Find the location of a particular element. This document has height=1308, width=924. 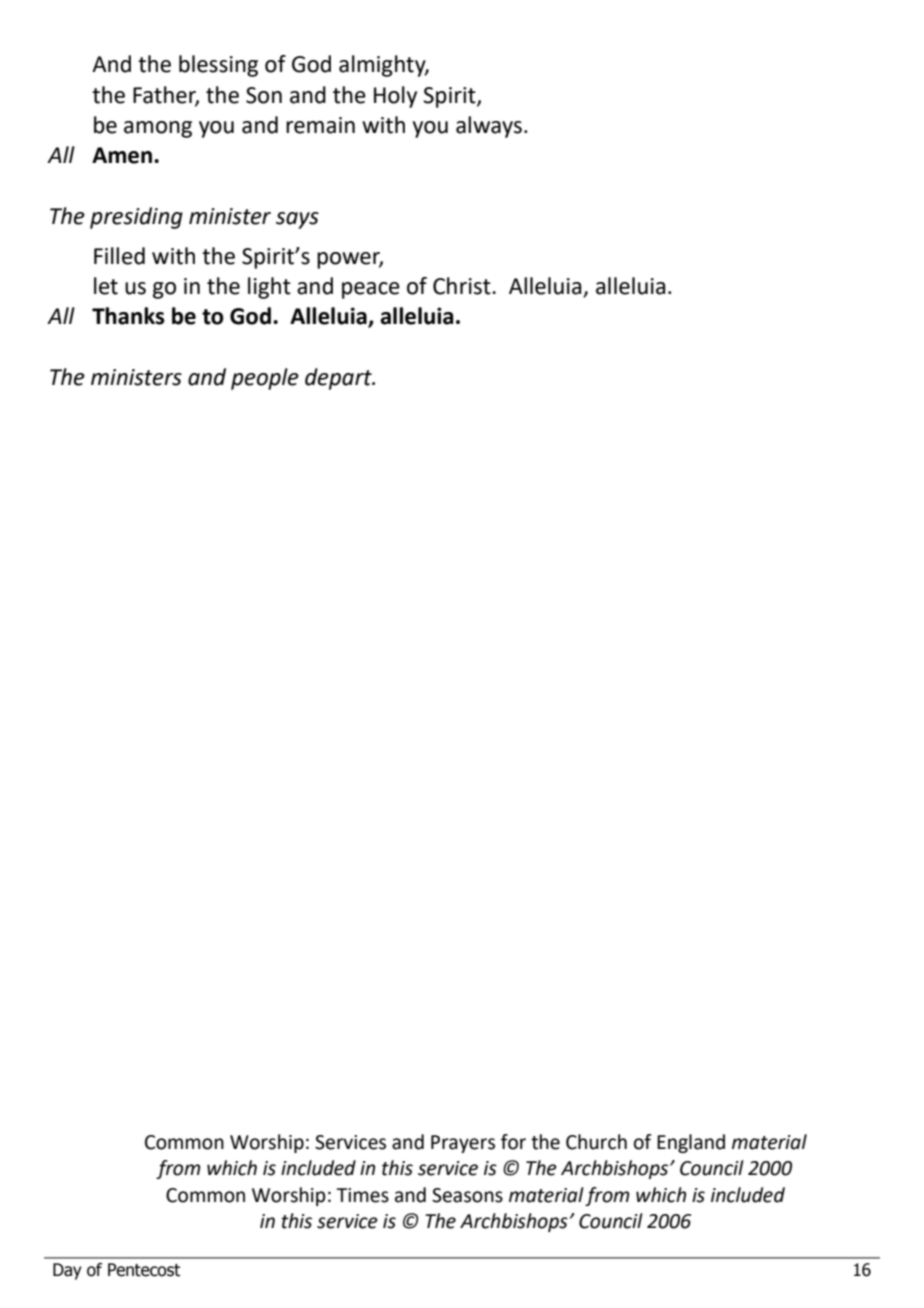

Christ is located at coordinates (463, 286).
